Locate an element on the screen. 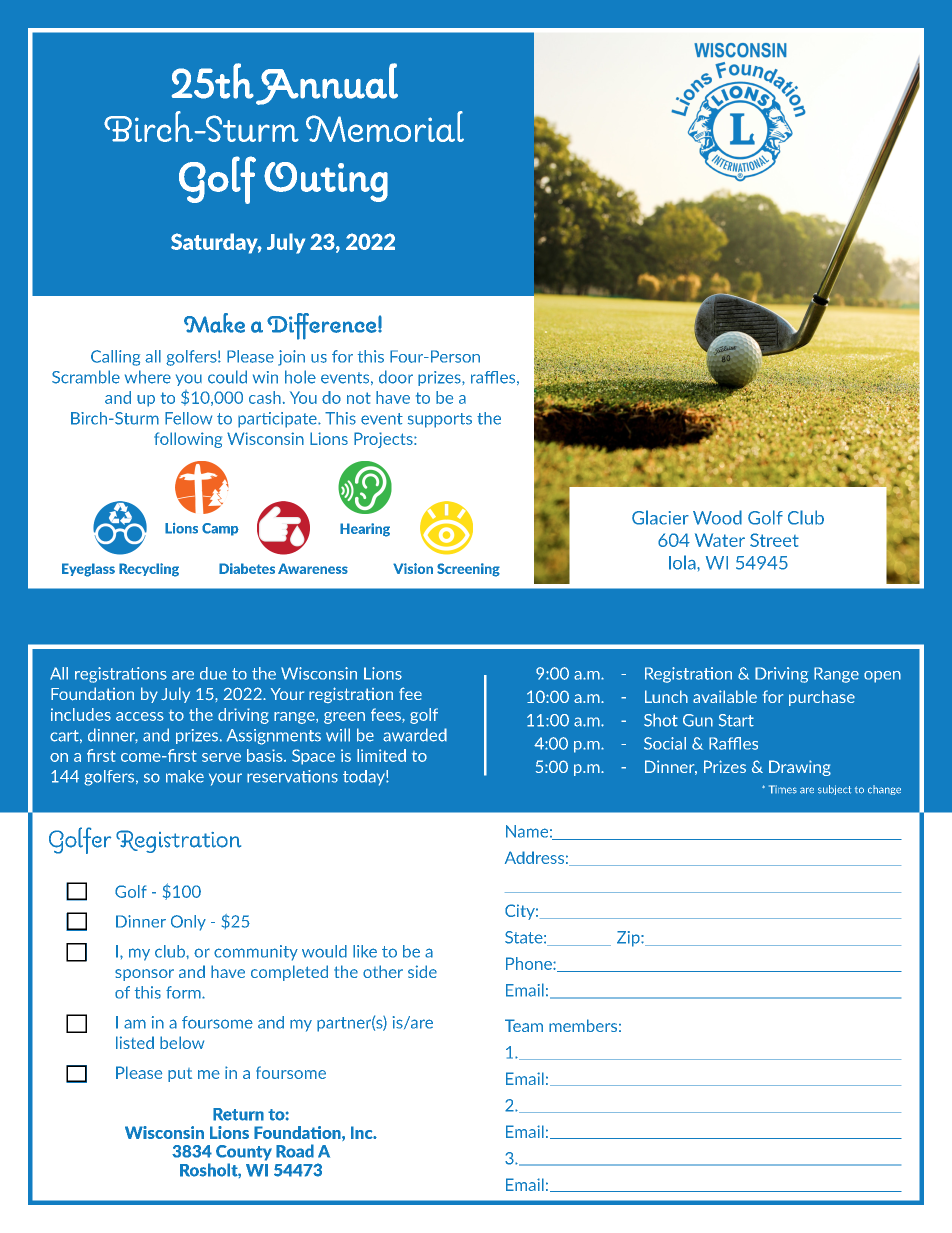 The width and height of the screenshot is (952, 1233). Return is located at coordinates (238, 1114).
